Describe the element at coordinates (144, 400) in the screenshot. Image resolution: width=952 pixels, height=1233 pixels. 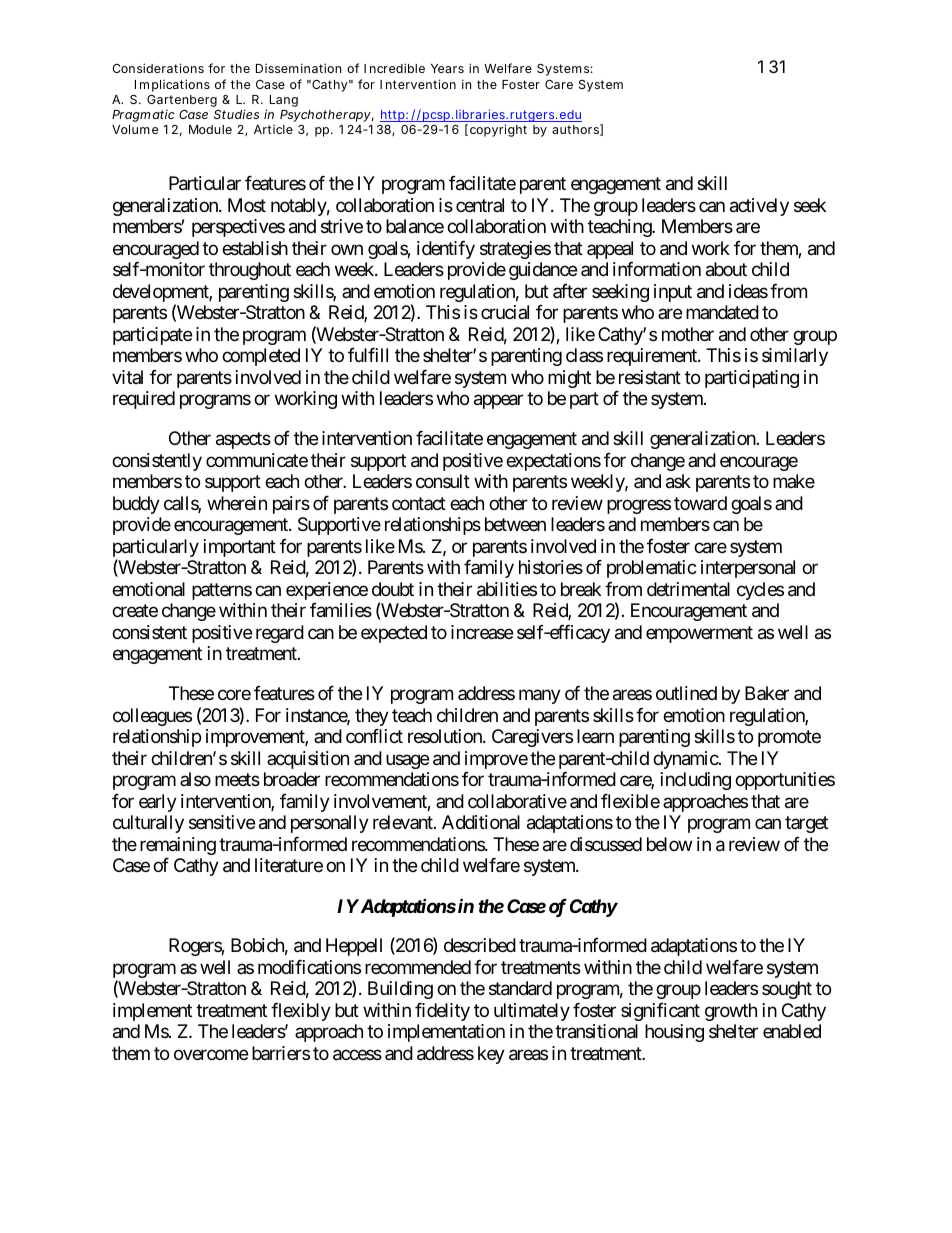
I see `required` at that location.
